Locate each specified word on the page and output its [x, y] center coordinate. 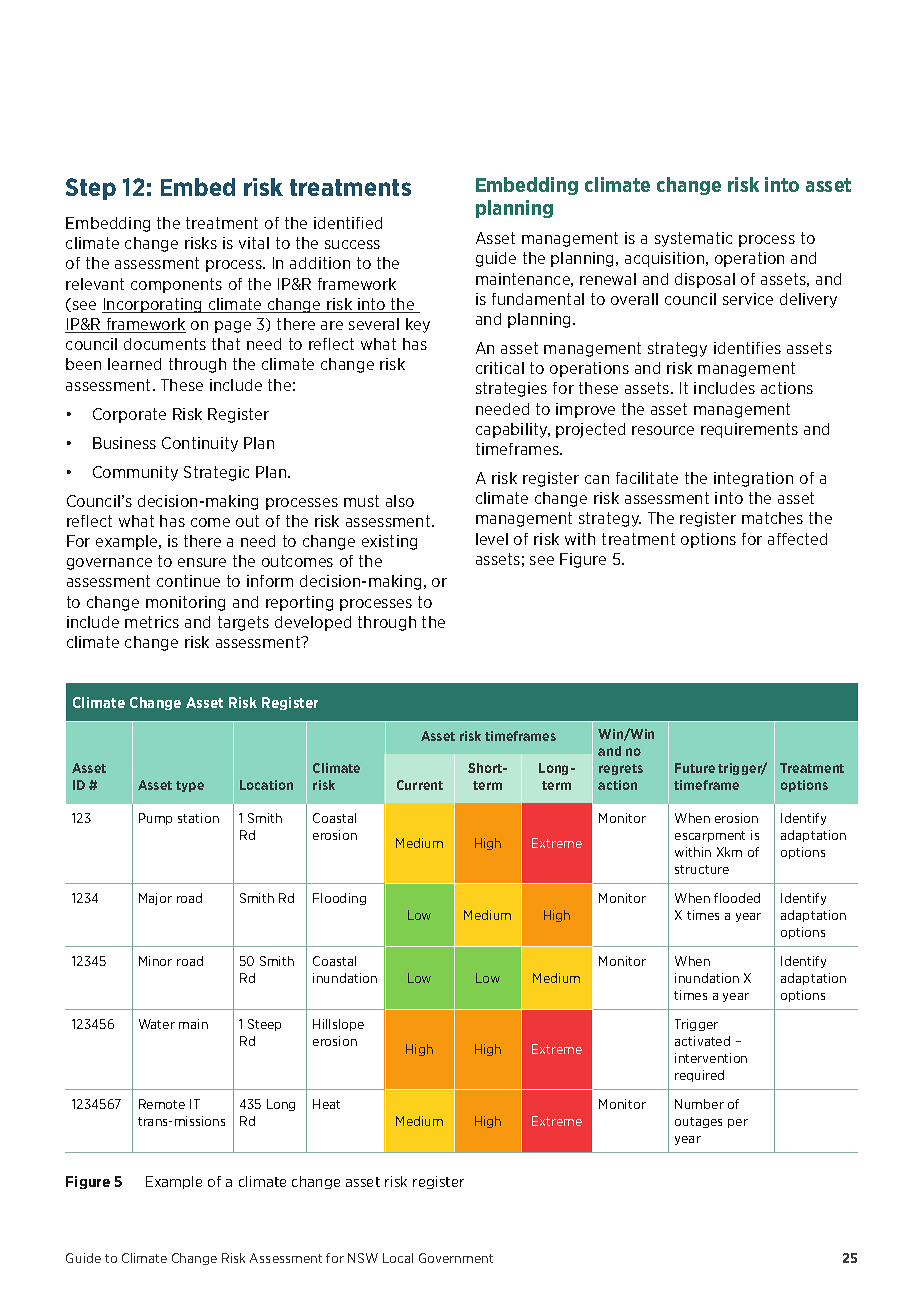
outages [698, 1122]
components [176, 285]
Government [456, 1258]
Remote [162, 1104]
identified [348, 223]
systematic [693, 239]
